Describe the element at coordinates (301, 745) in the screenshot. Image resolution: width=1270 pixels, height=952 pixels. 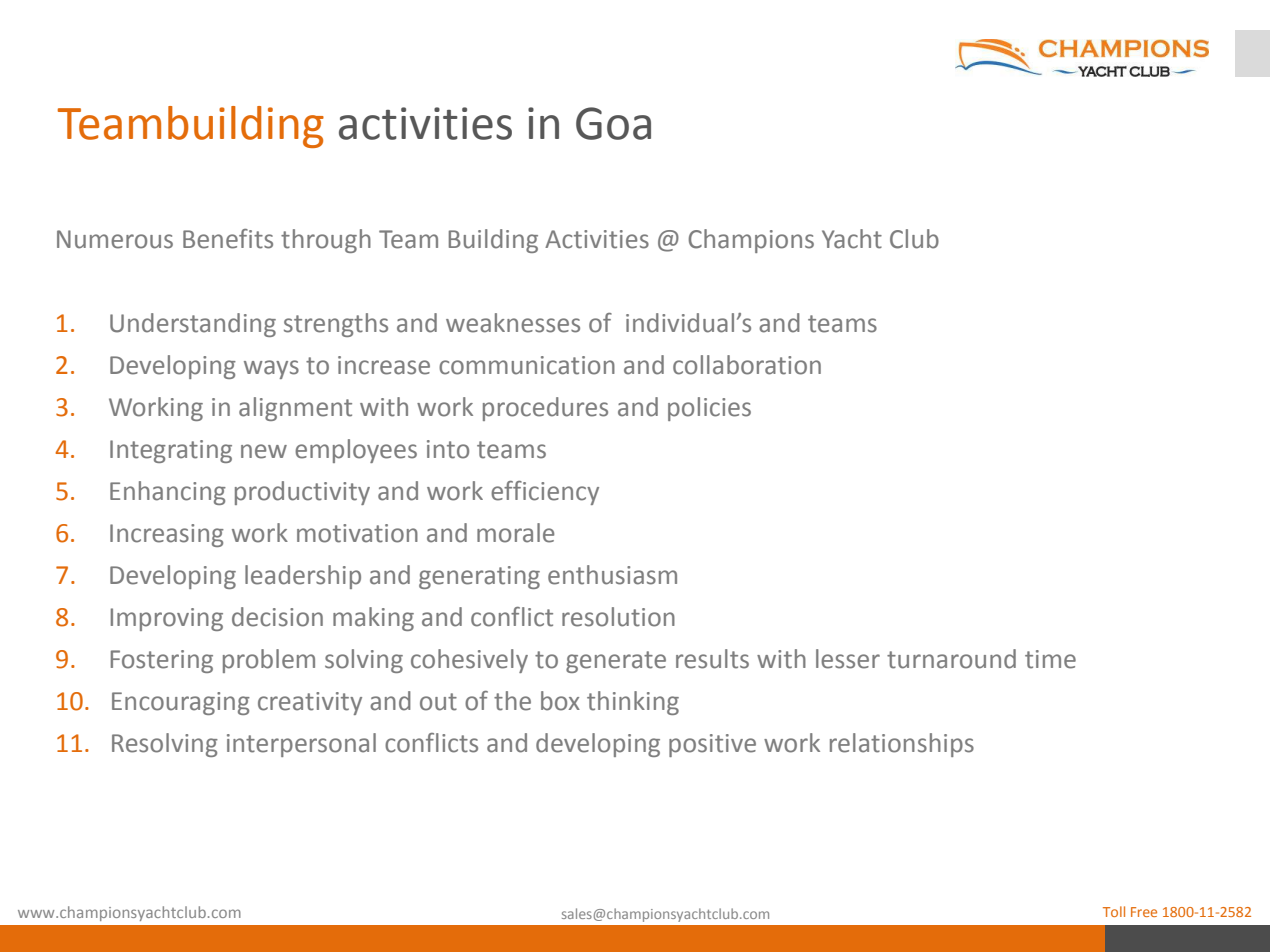
I see `interpersonal` at that location.
